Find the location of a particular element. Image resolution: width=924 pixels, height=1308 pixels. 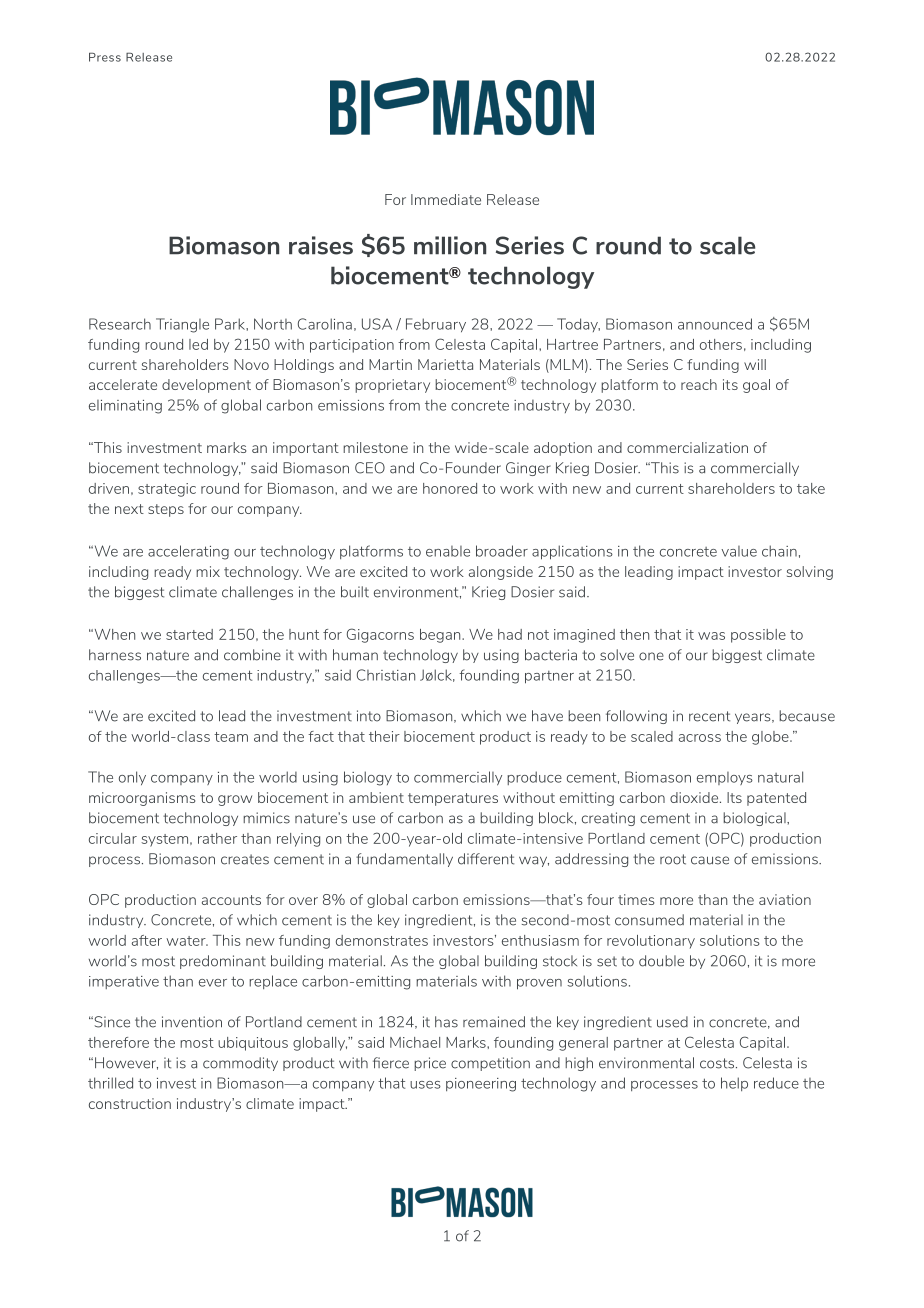

commodity is located at coordinates (240, 1064).
